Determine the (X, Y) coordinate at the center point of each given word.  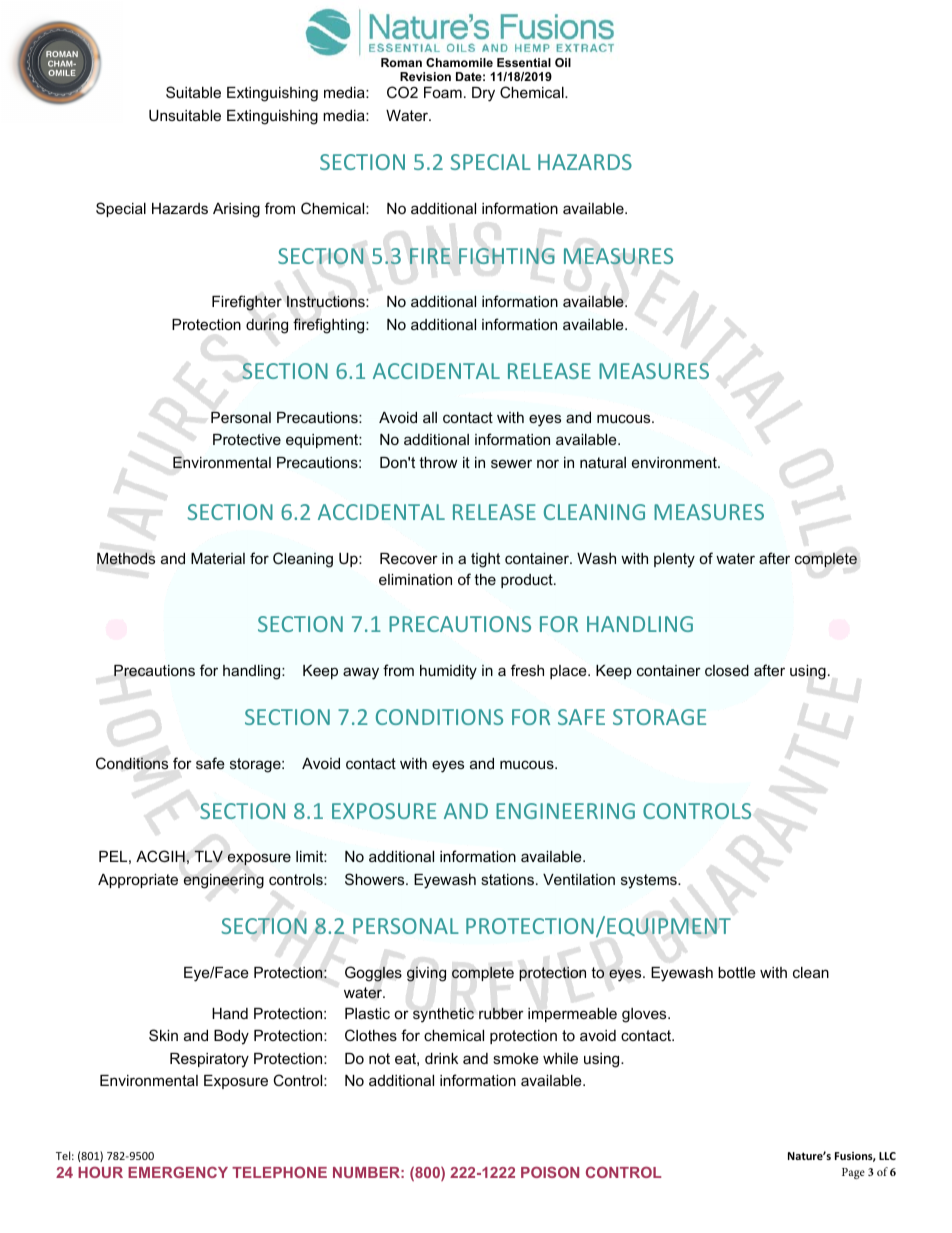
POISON (550, 1172)
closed (727, 670)
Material (218, 558)
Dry (483, 94)
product (528, 581)
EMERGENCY (178, 1172)
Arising (236, 210)
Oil (563, 62)
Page (853, 1173)
